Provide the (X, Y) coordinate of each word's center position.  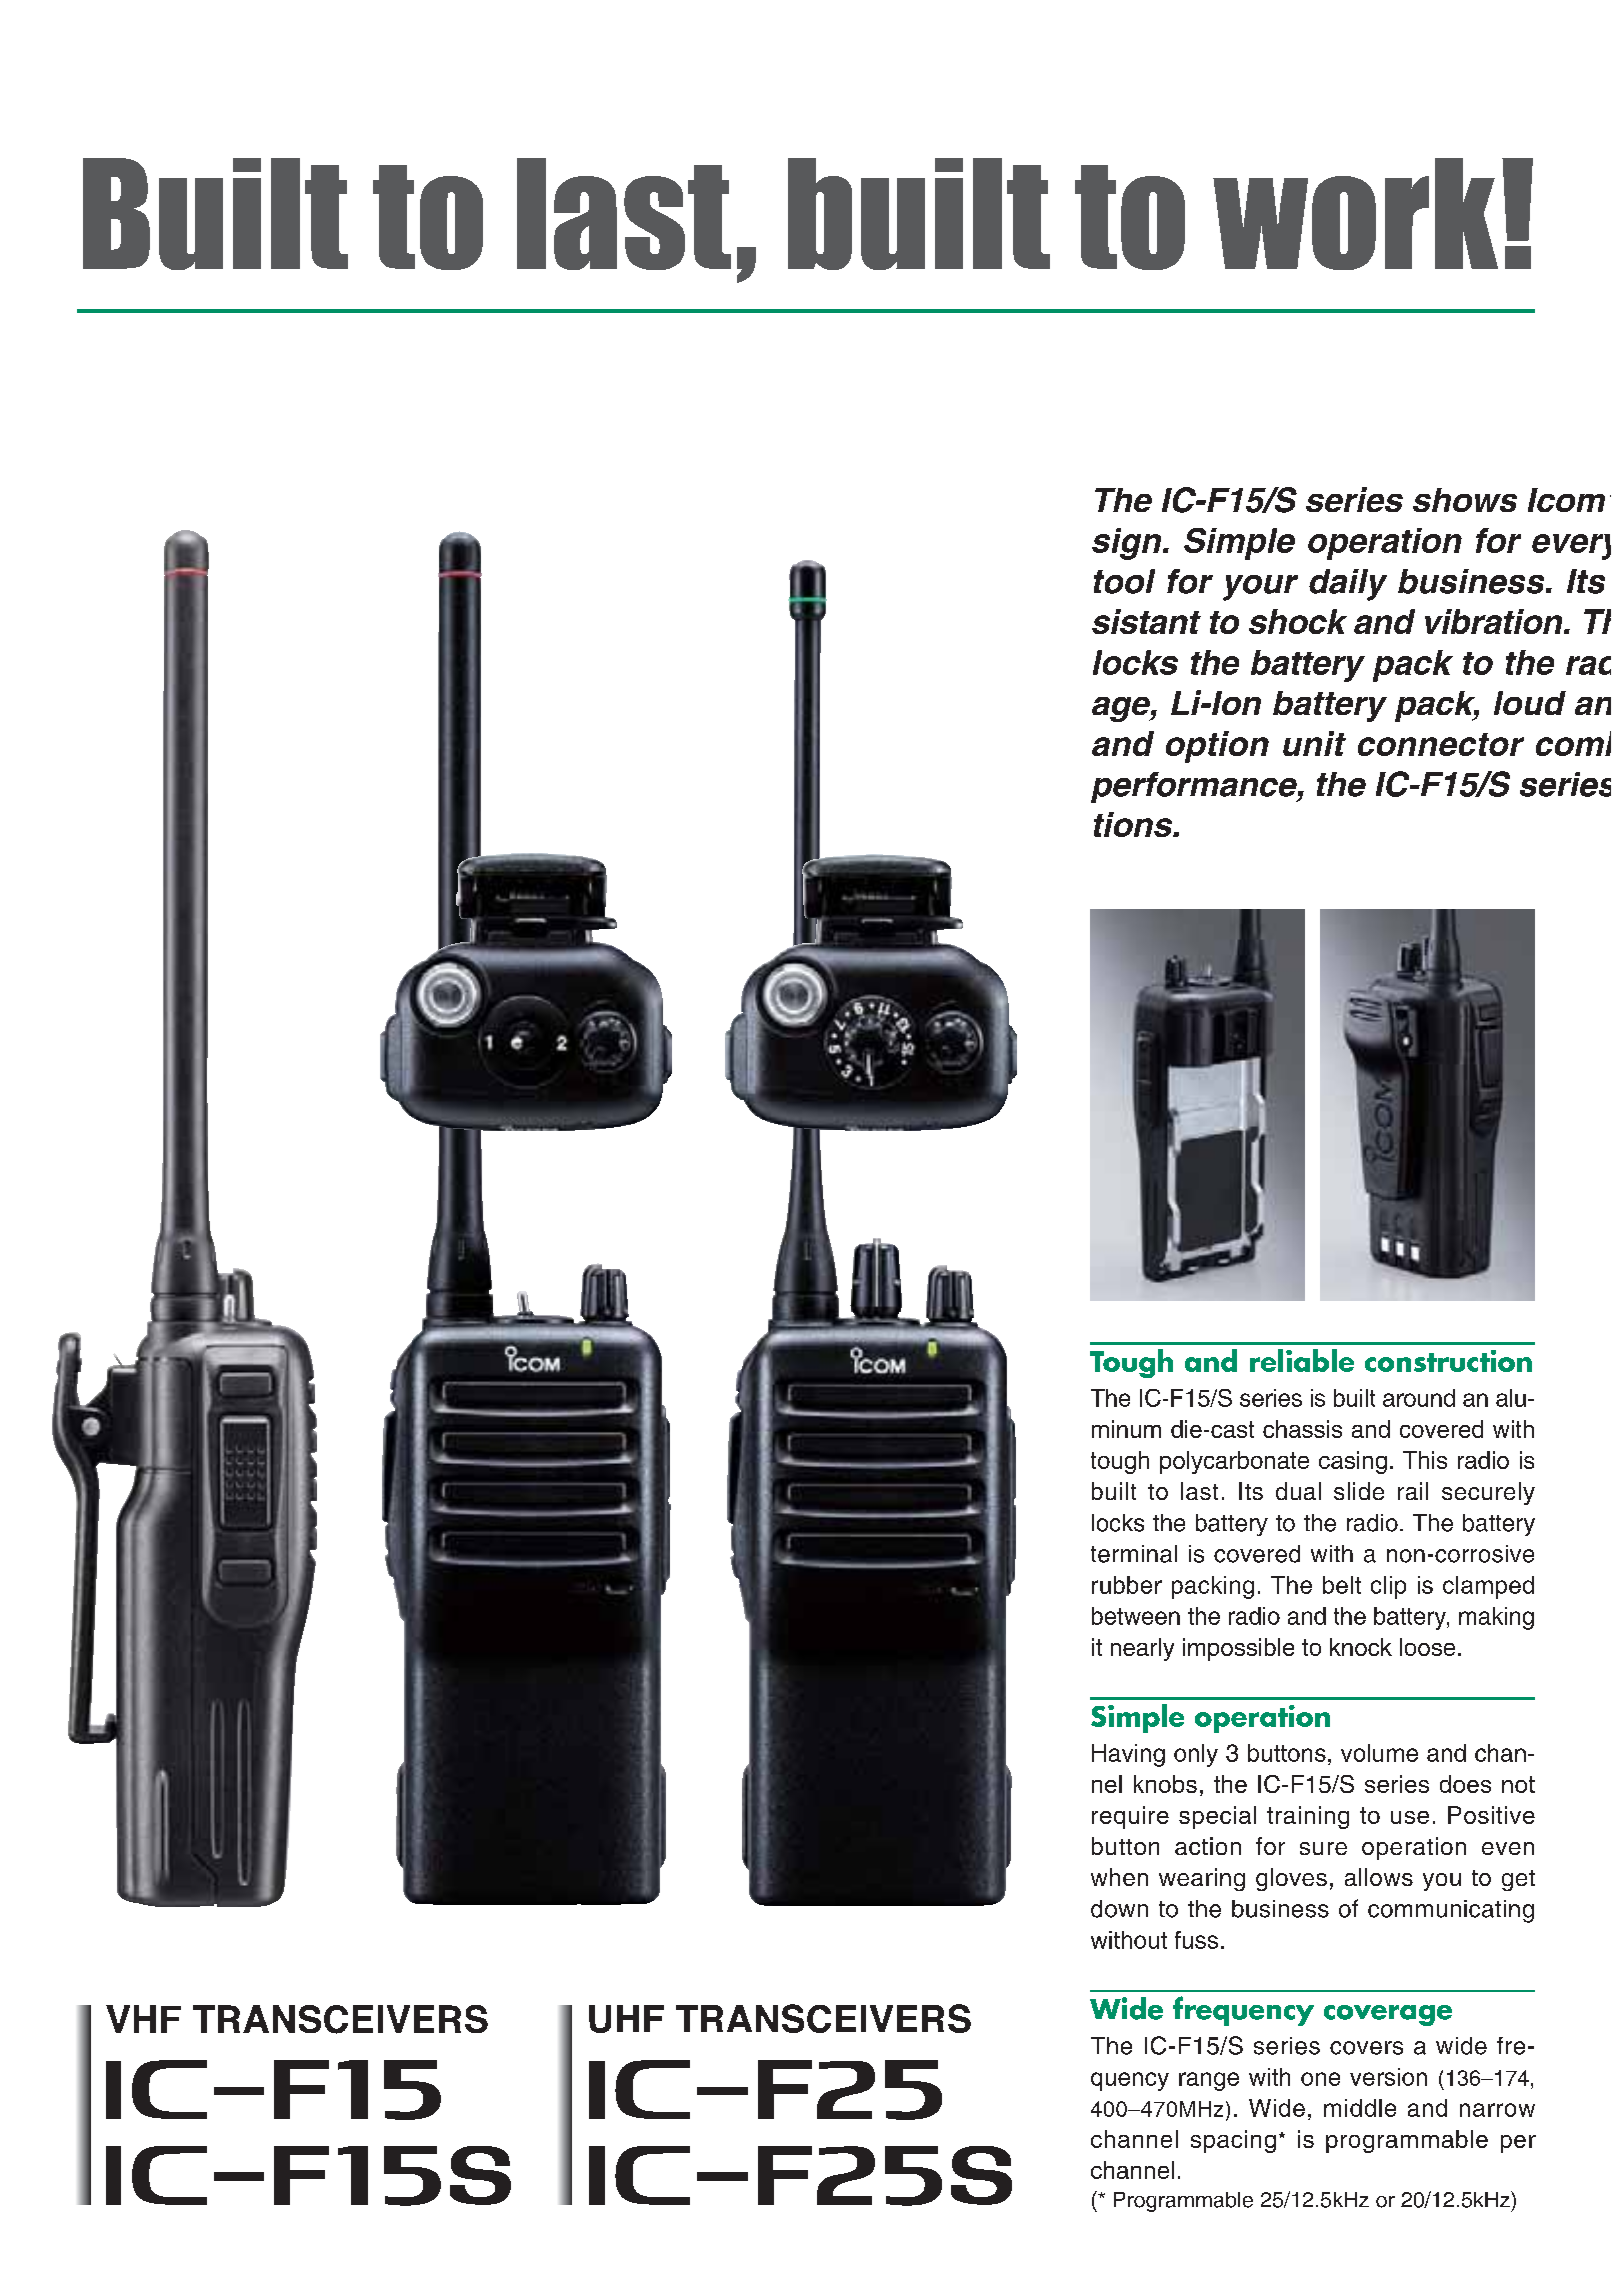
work (1355, 214)
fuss (1196, 1940)
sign (1128, 544)
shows (1465, 500)
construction (1448, 1361)
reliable (1302, 1360)
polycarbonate (1234, 1462)
